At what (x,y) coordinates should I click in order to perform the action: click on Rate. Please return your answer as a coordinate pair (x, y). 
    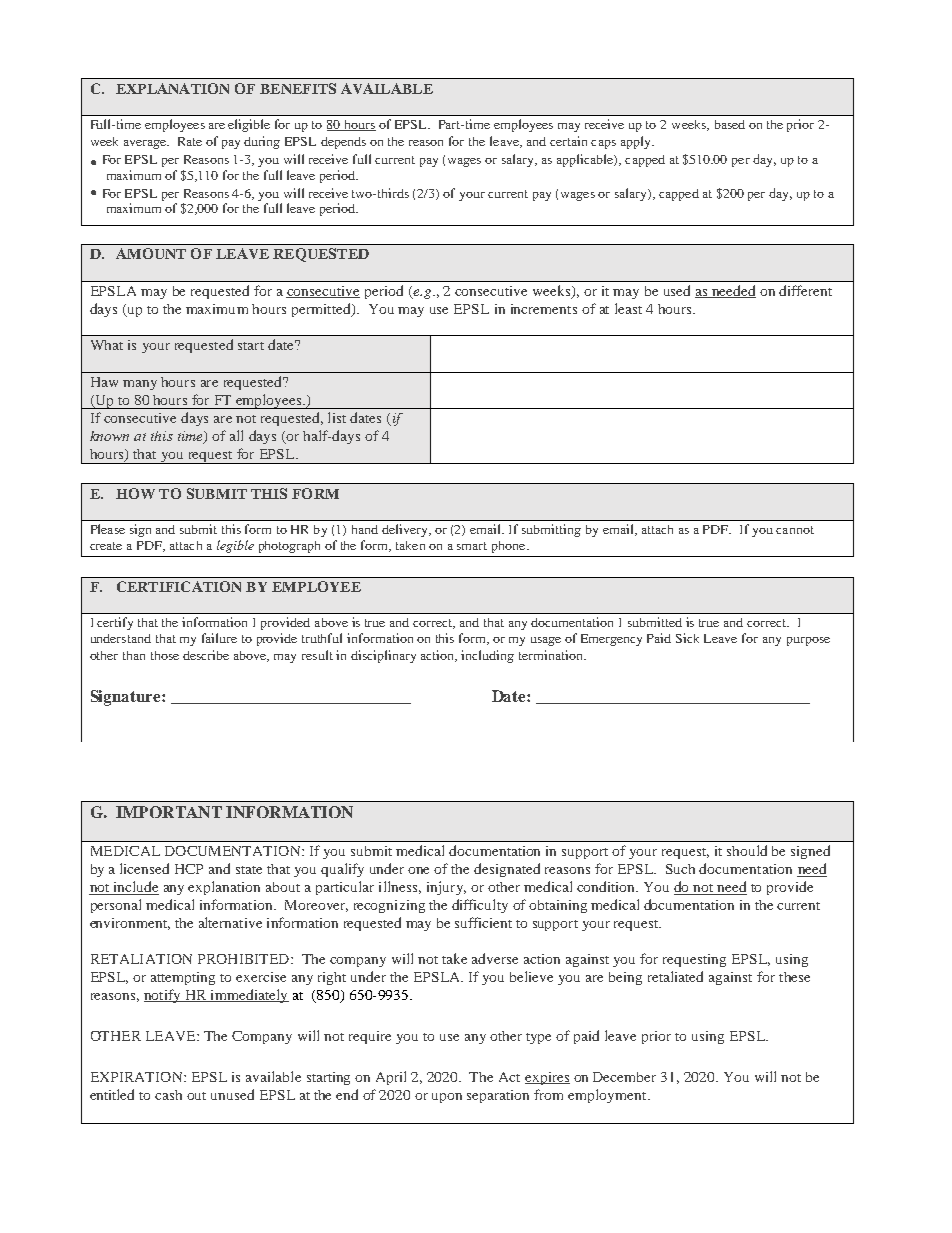
    Looking at the image, I should click on (190, 141).
